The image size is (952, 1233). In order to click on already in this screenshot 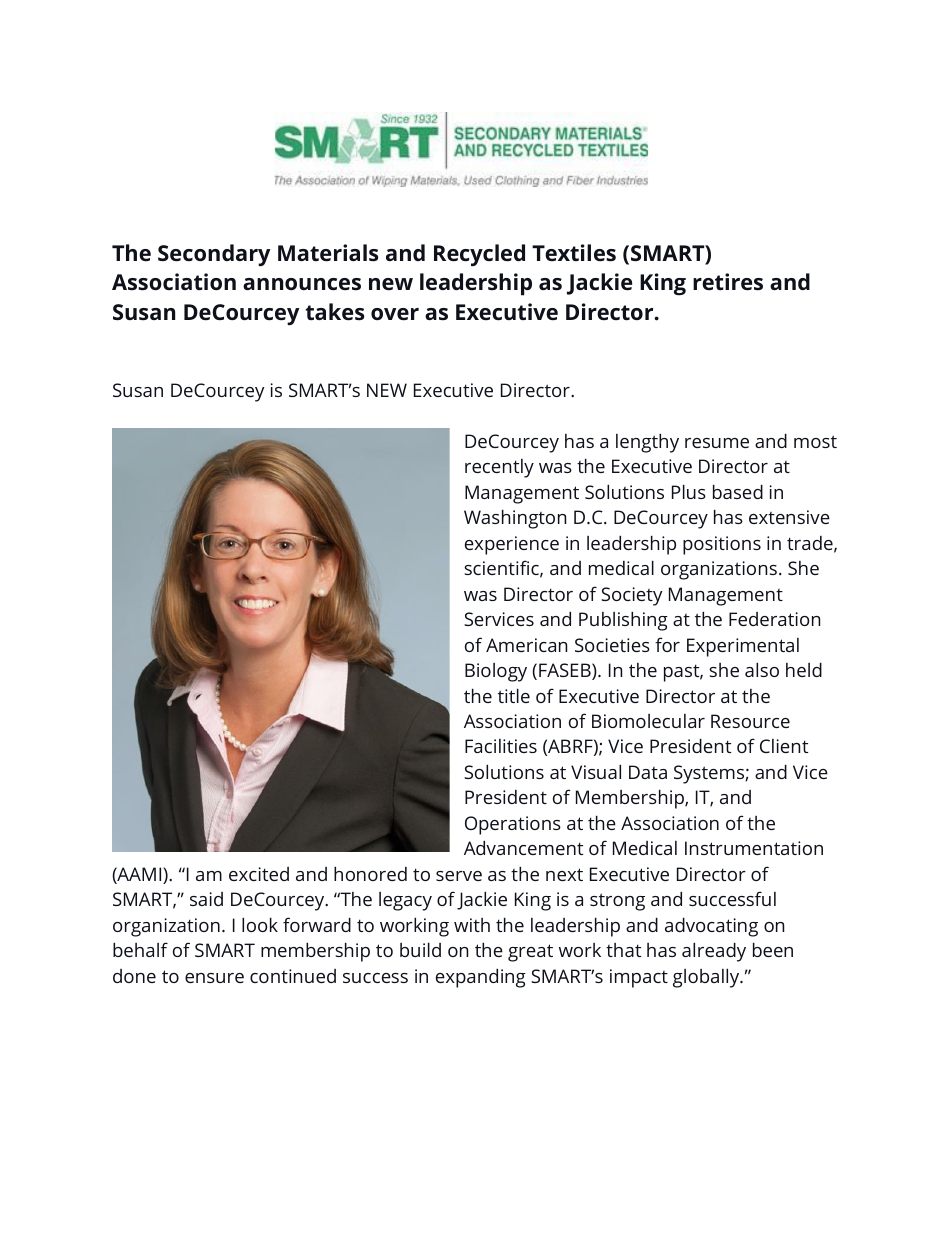, I will do `click(714, 952)`.
